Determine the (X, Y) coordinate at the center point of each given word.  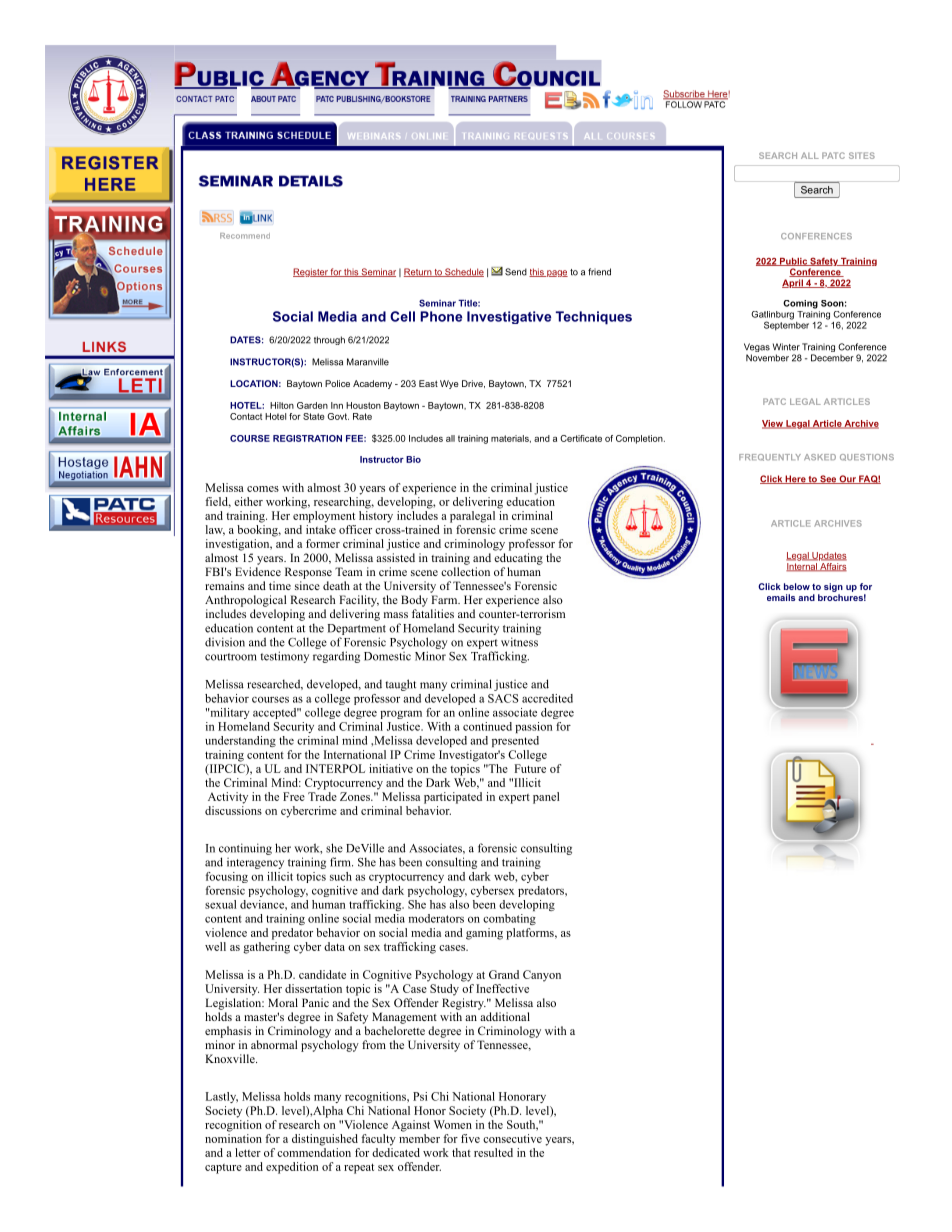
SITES (862, 155)
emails (781, 597)
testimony (284, 657)
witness (519, 642)
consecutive (512, 1138)
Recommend (245, 236)
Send (516, 272)
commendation (314, 1152)
